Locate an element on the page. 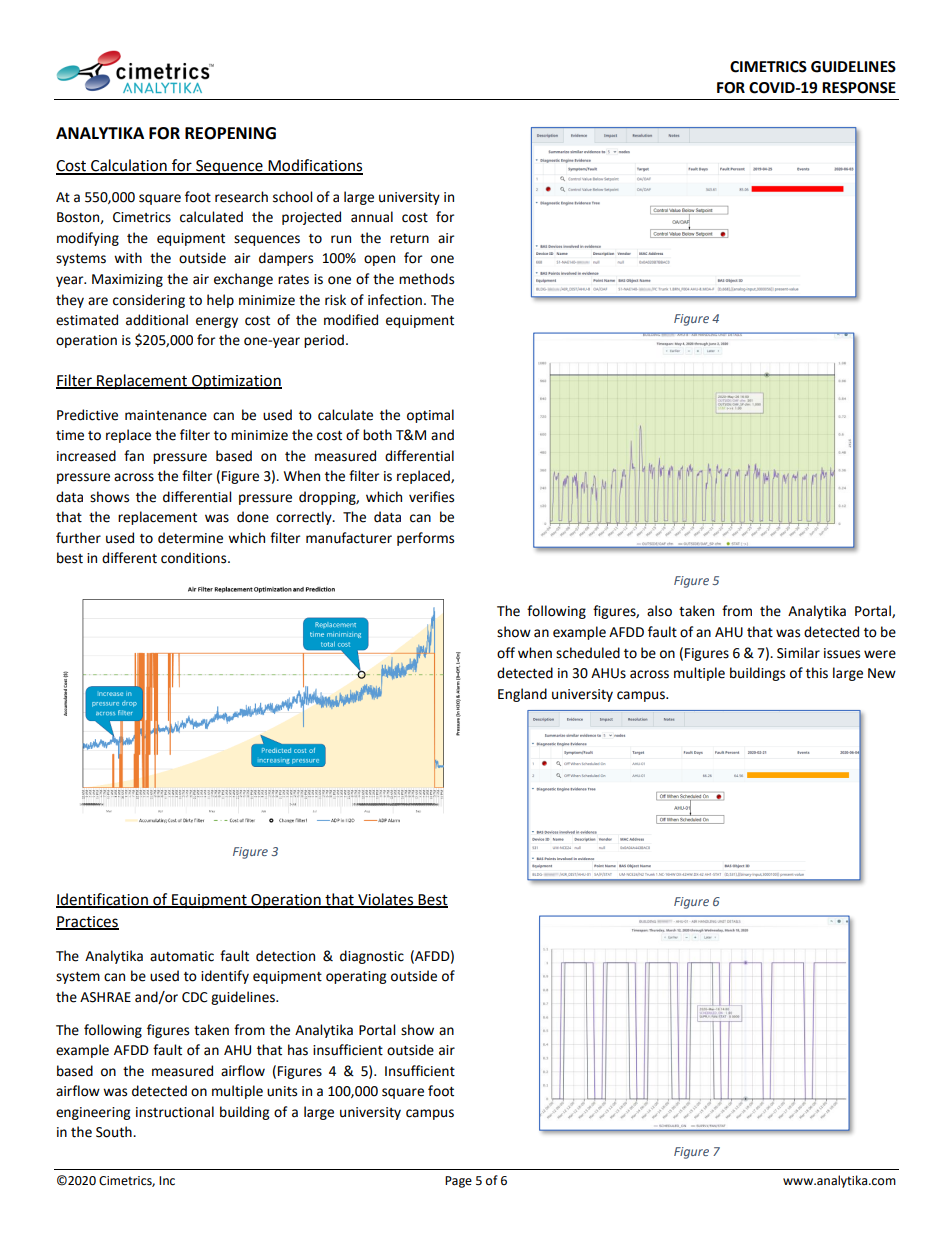 The width and height of the document is (952, 1233). fan is located at coordinates (134, 456).
